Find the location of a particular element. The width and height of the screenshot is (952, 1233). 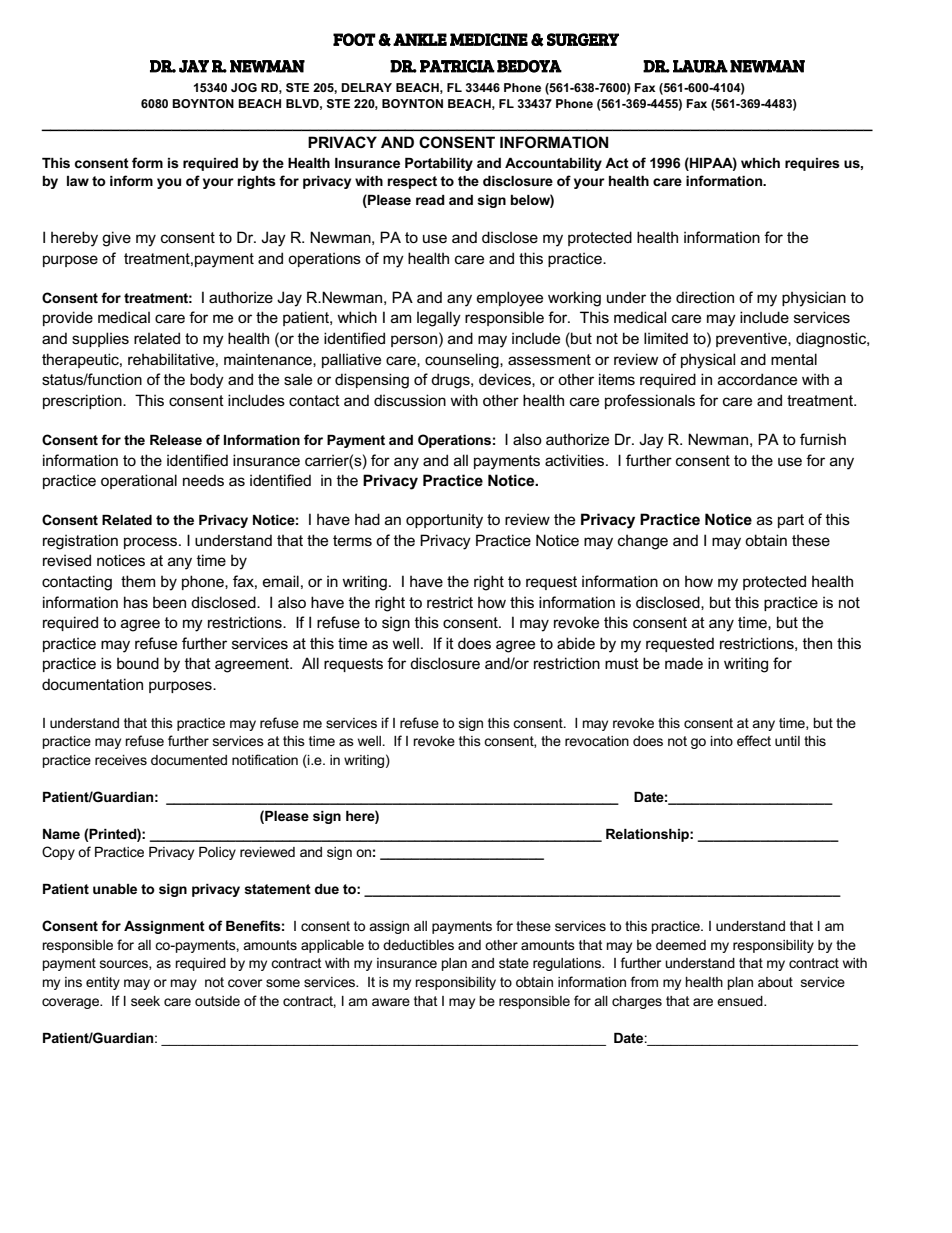

direction is located at coordinates (705, 297).
